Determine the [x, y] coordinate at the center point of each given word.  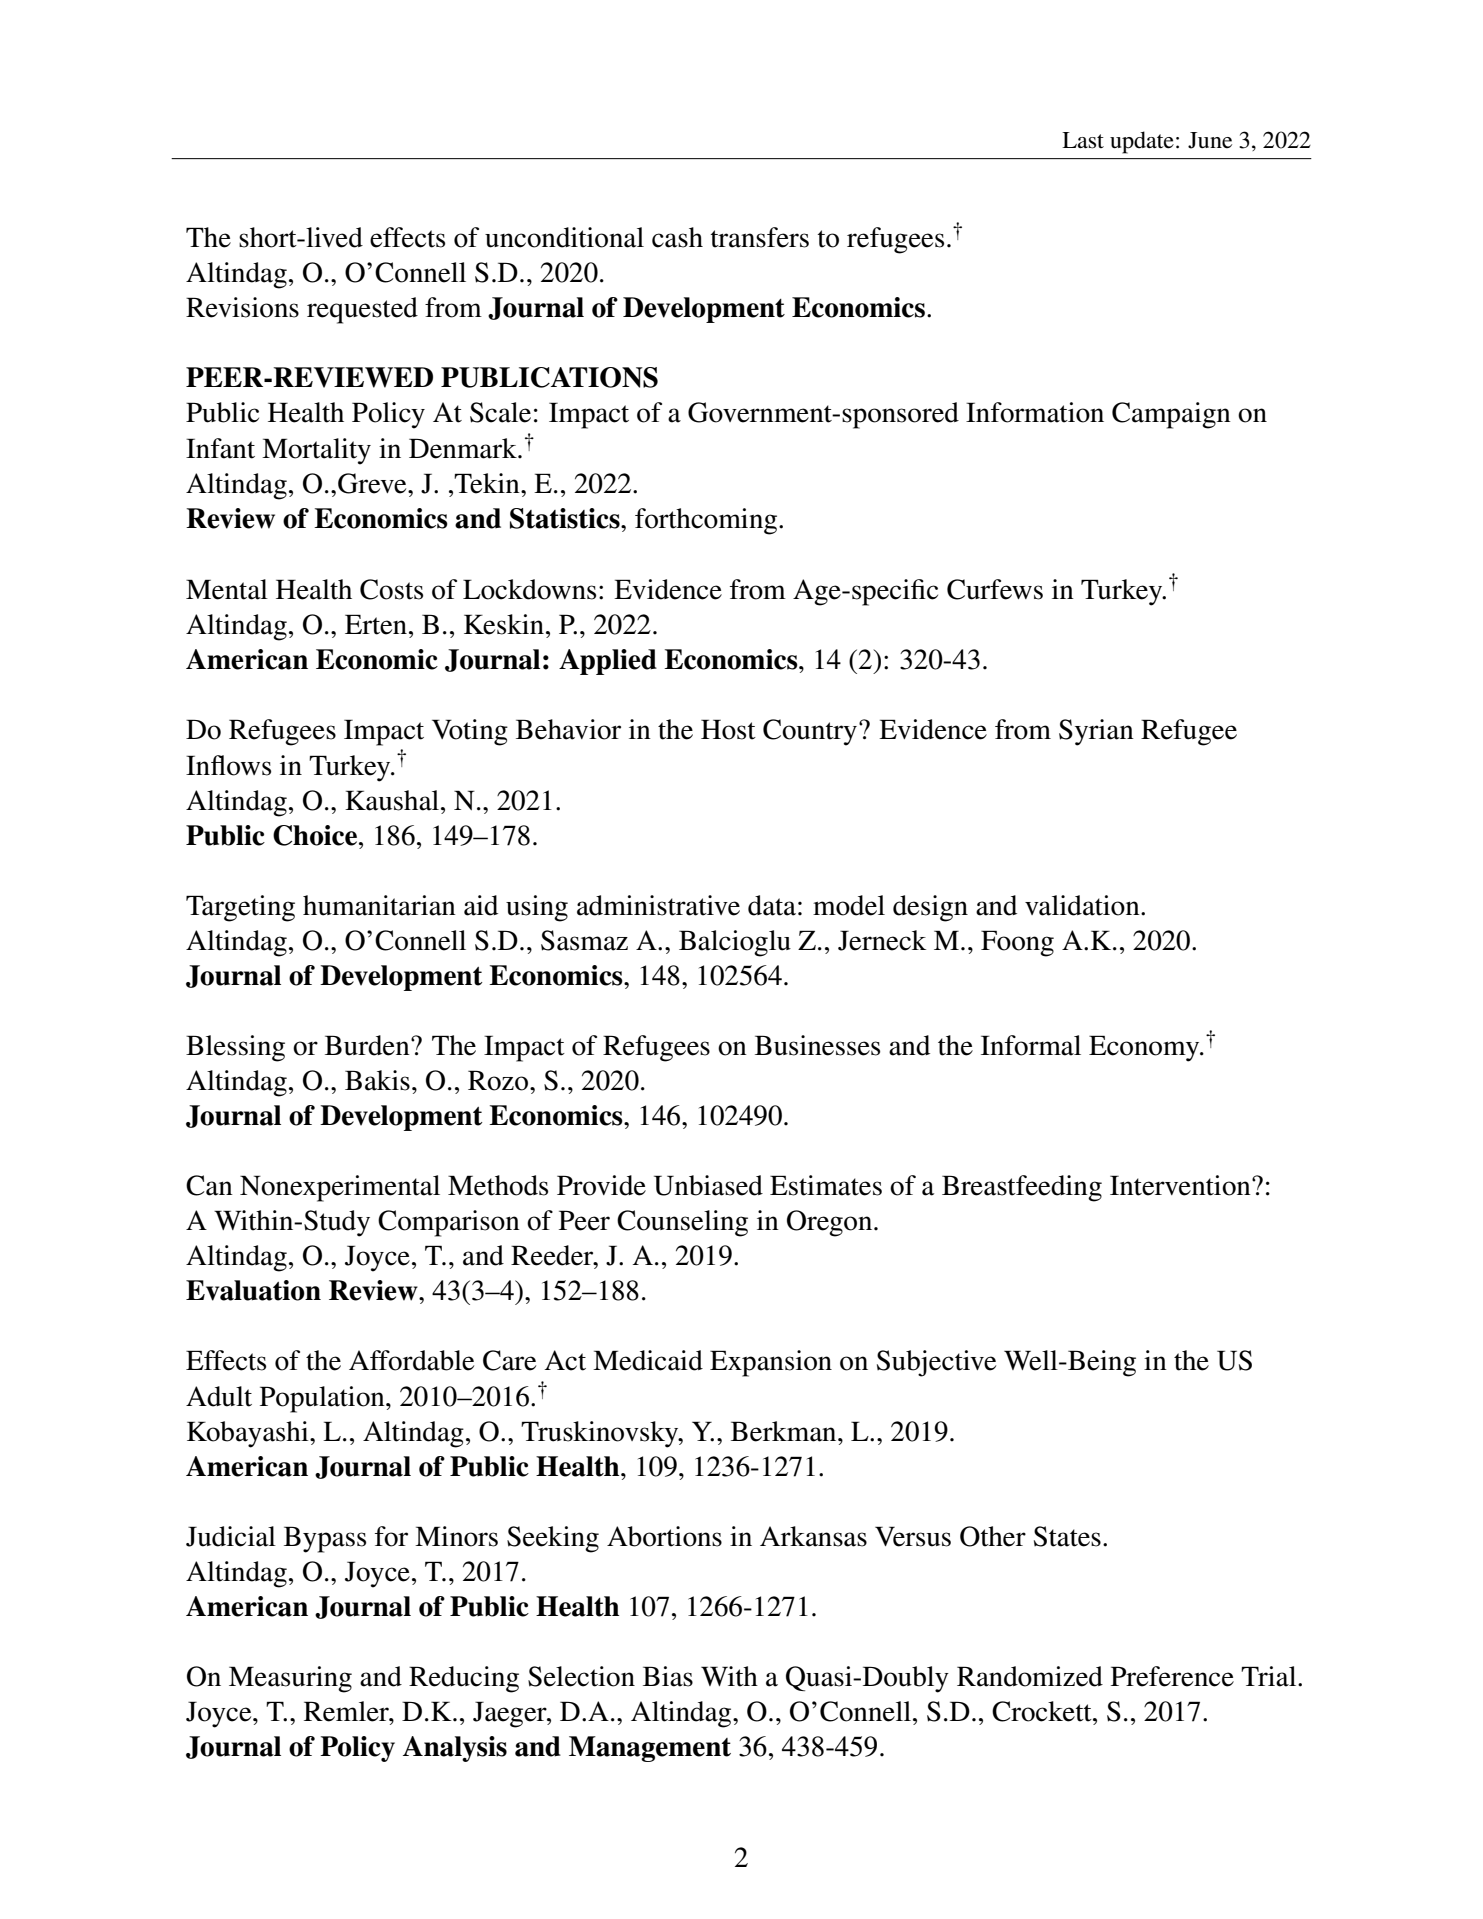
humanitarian [379, 905]
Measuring [290, 1679]
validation [1083, 905]
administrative [658, 905]
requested [362, 310]
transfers [760, 237]
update [1142, 142]
